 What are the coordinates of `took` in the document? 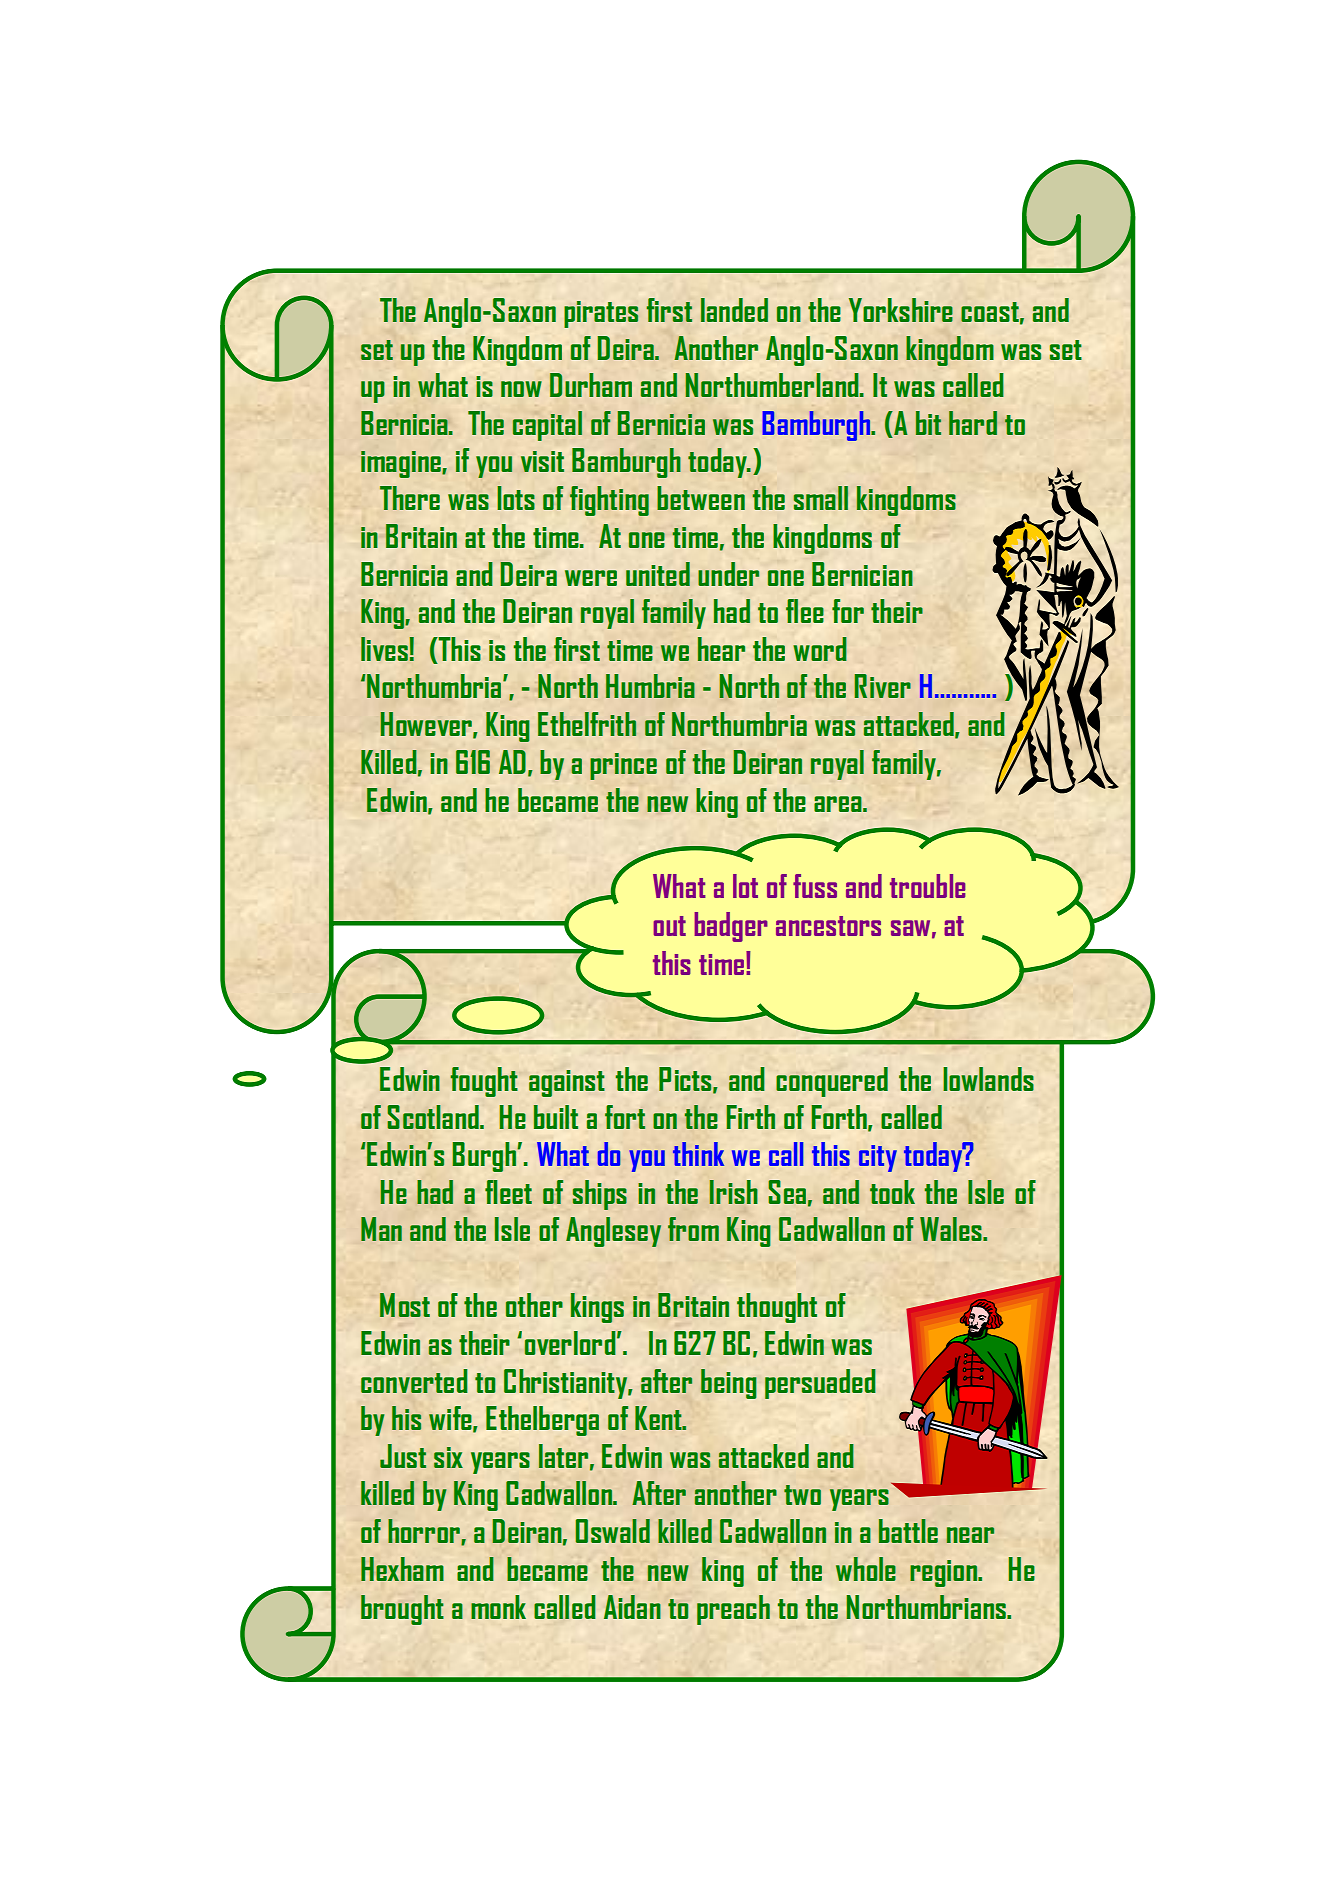 It's located at (892, 1192).
